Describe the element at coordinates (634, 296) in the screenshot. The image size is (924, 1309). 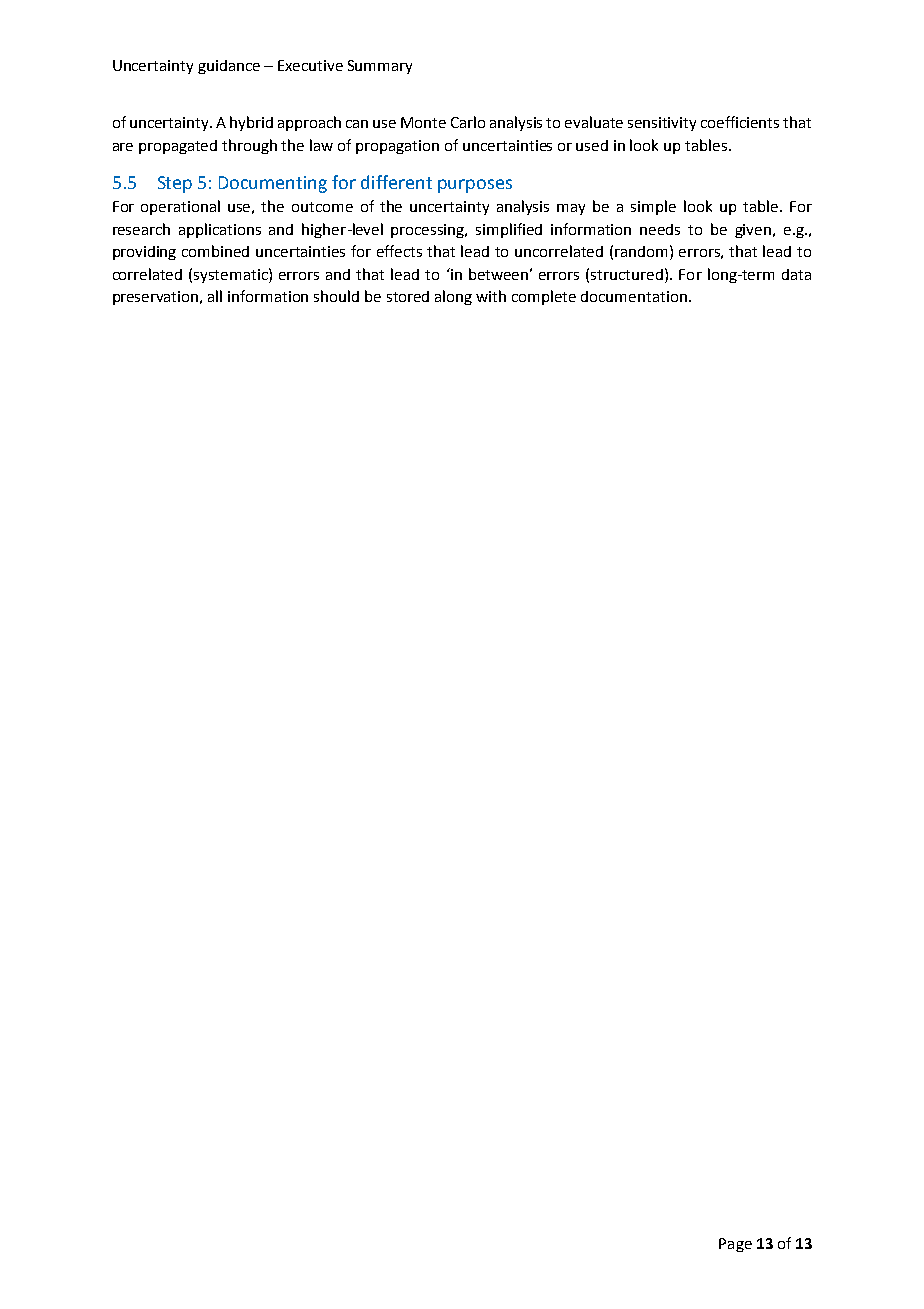
I see `documentation` at that location.
